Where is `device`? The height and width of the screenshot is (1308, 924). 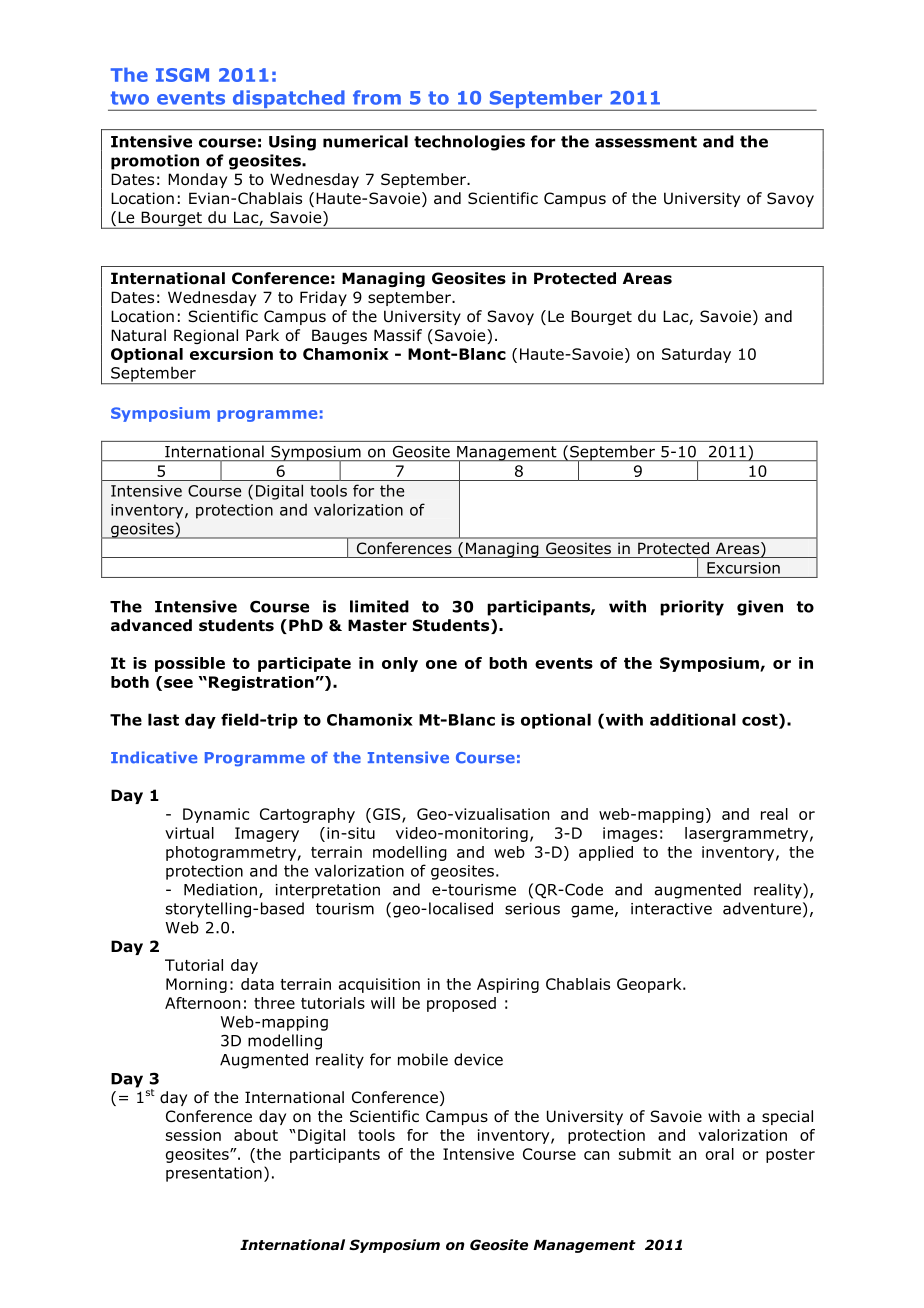
device is located at coordinates (478, 1059).
